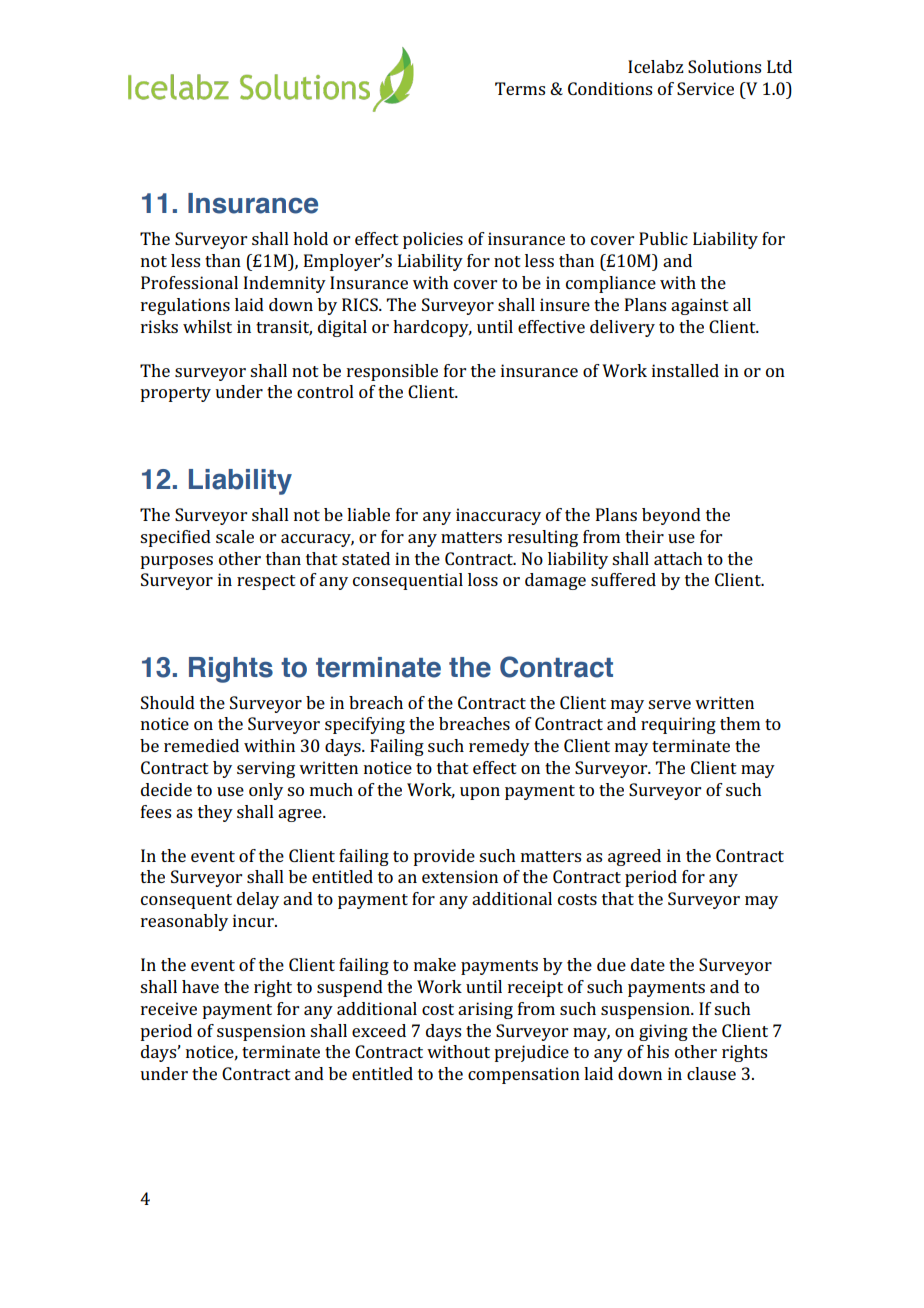 This document has width=924, height=1308. What do you see at coordinates (444, 857) in the document?
I see `provide` at bounding box center [444, 857].
